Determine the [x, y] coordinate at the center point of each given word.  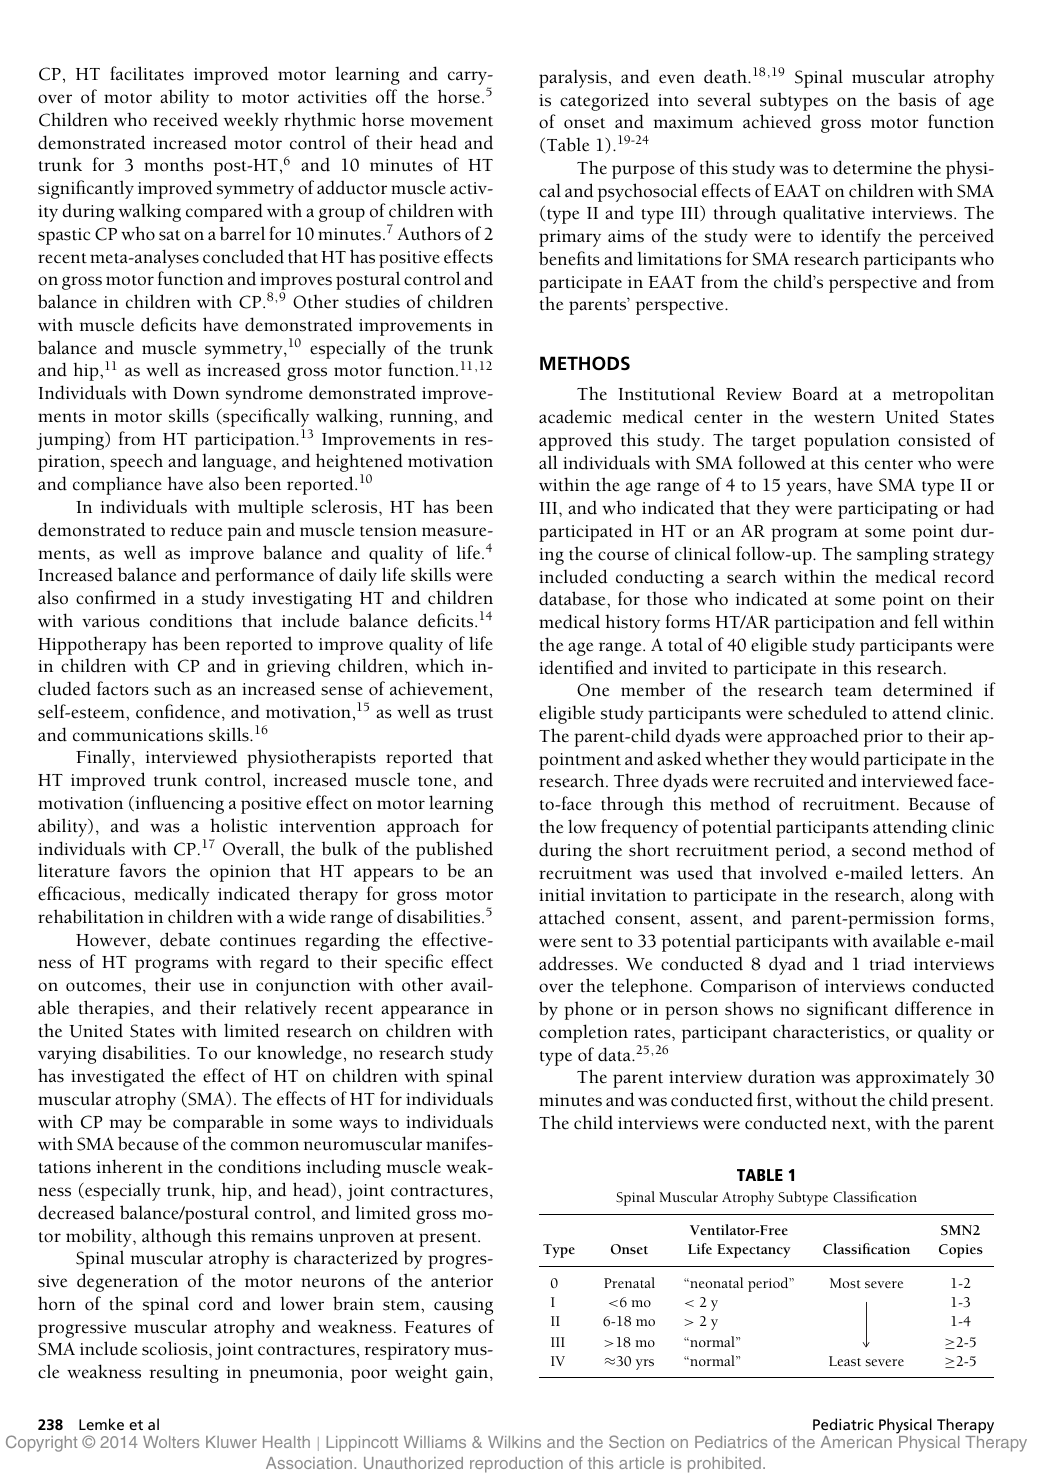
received [185, 119]
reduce [196, 529]
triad [887, 963]
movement [451, 121]
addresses [577, 963]
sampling [892, 555]
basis [917, 99]
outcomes [105, 987]
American [856, 1442]
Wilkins [514, 1442]
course [623, 556]
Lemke [101, 1424]
